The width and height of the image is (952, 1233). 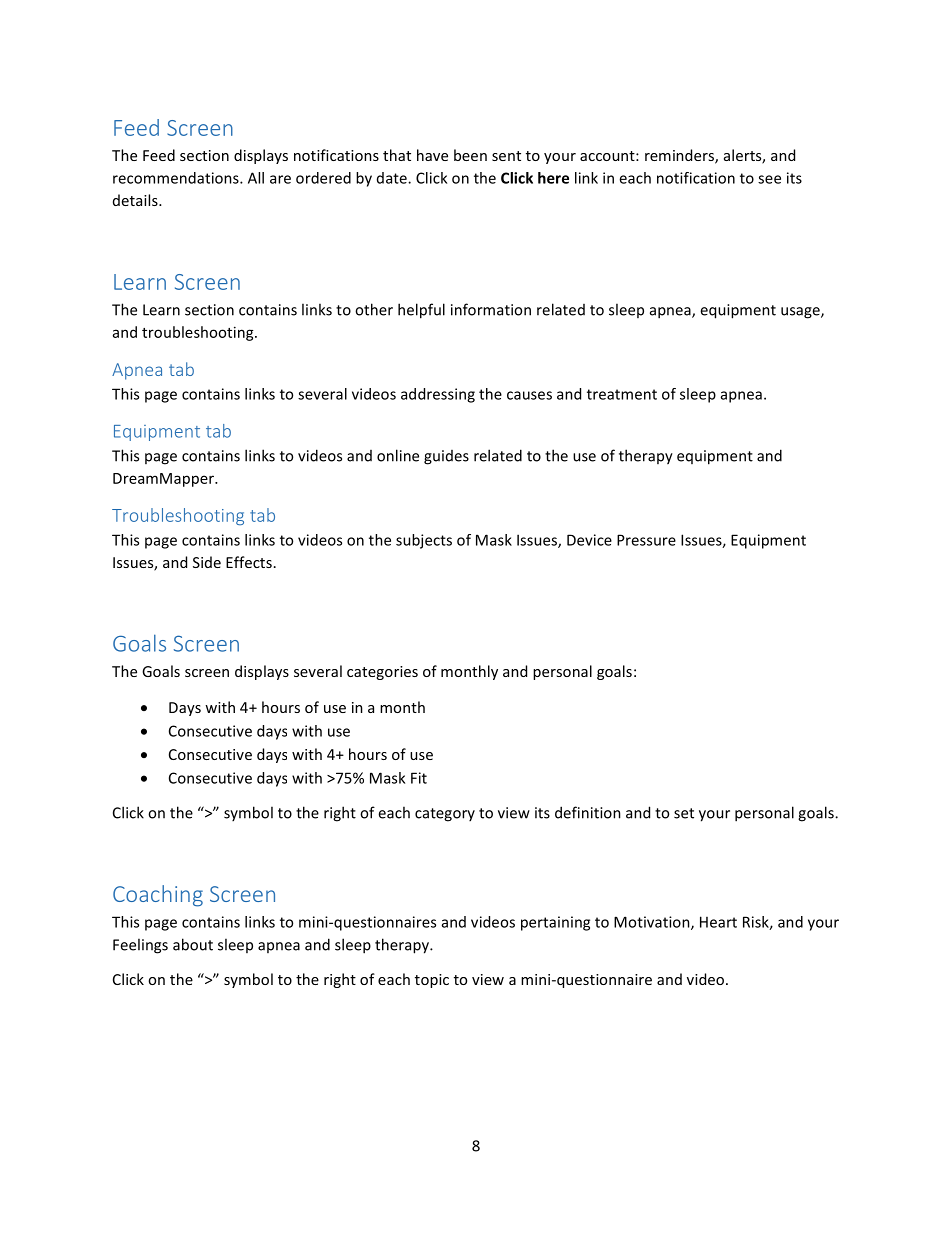 What do you see at coordinates (158, 896) in the image?
I see `Coaching` at bounding box center [158, 896].
